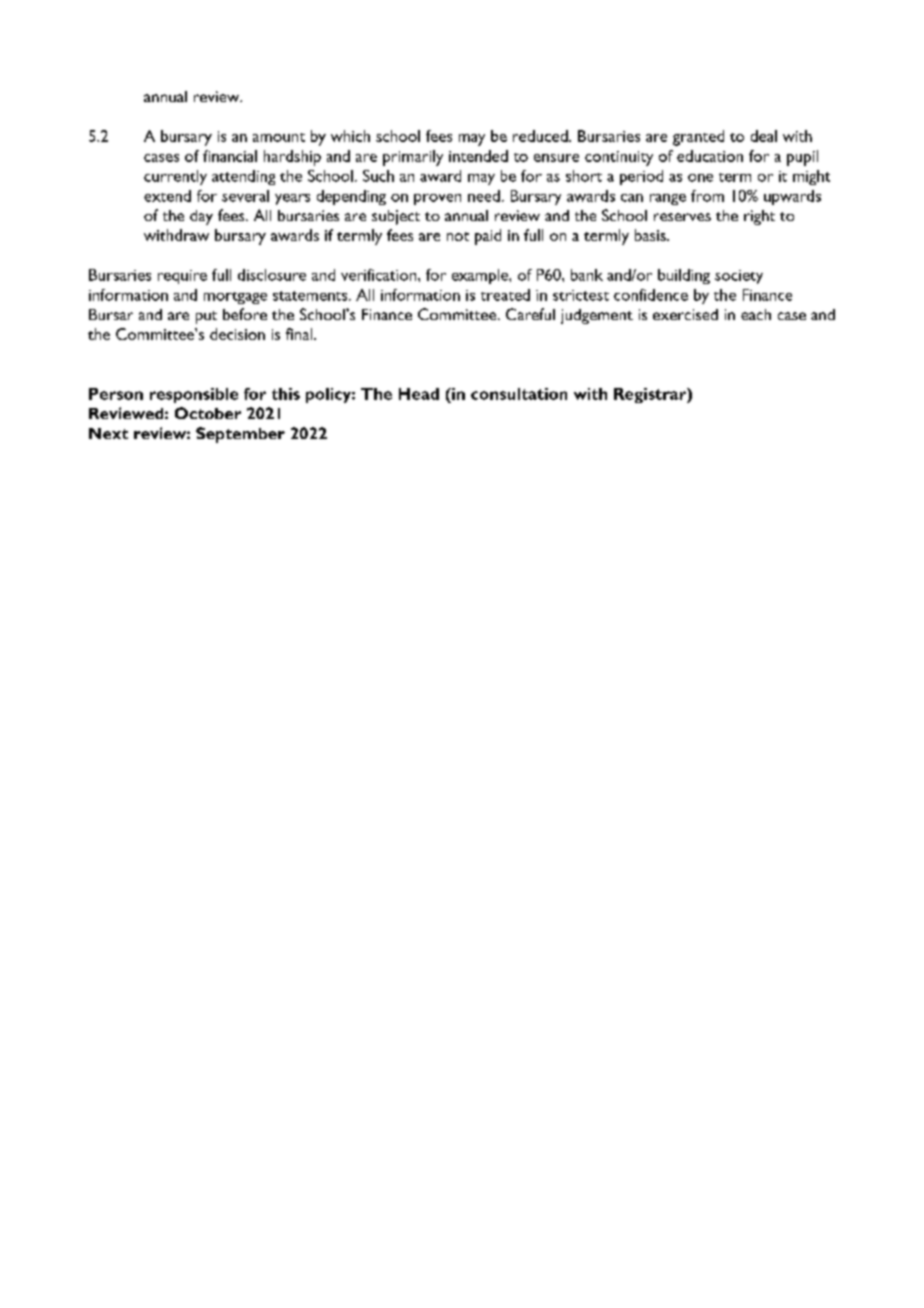 This screenshot has height=1308, width=924. I want to click on intended, so click(478, 156).
